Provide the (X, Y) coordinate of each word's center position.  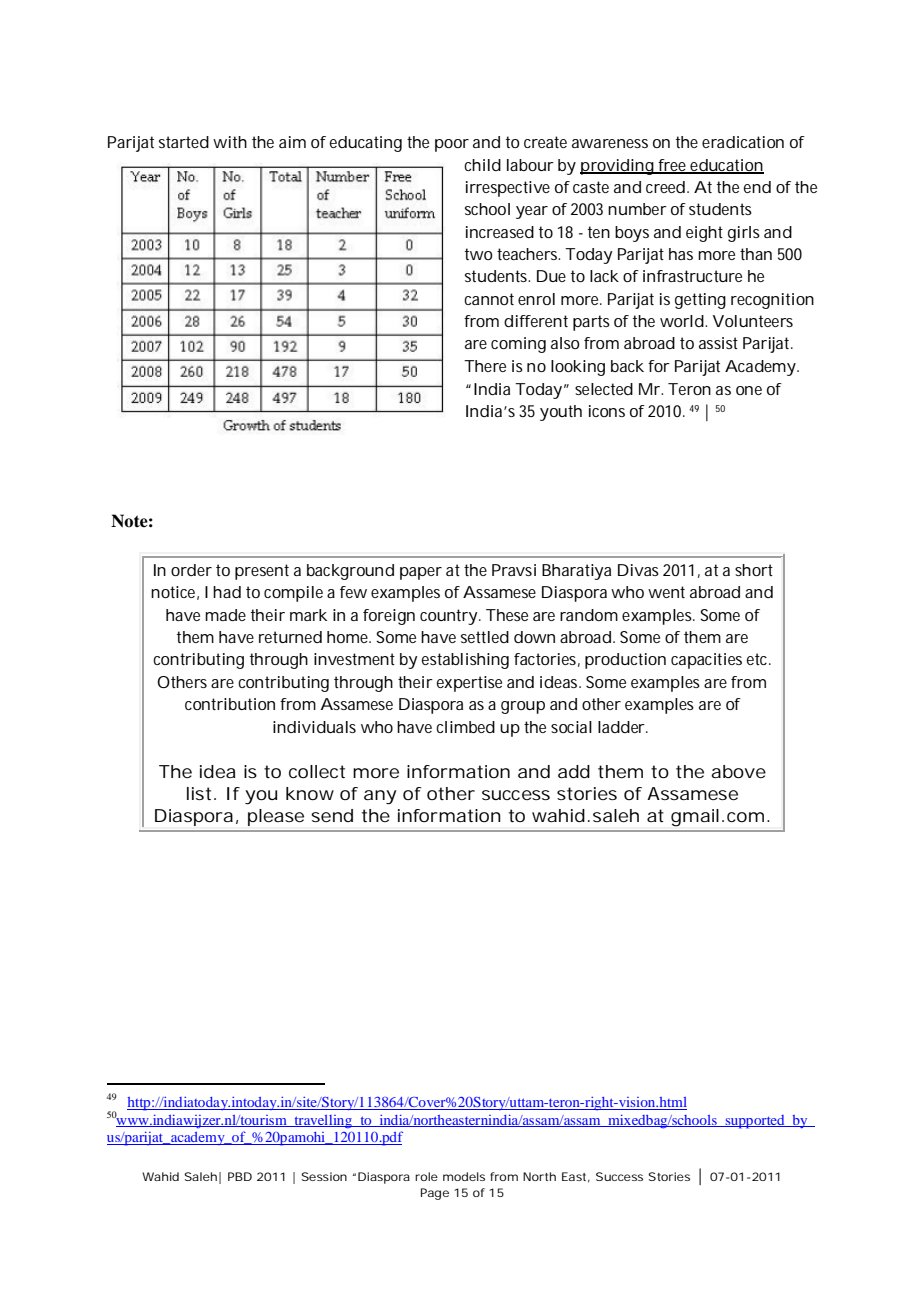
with (230, 142)
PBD (240, 1176)
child (482, 165)
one (749, 390)
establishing (465, 661)
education (726, 166)
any (380, 797)
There (485, 366)
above (738, 771)
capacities (706, 661)
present (262, 572)
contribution (230, 704)
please (276, 817)
